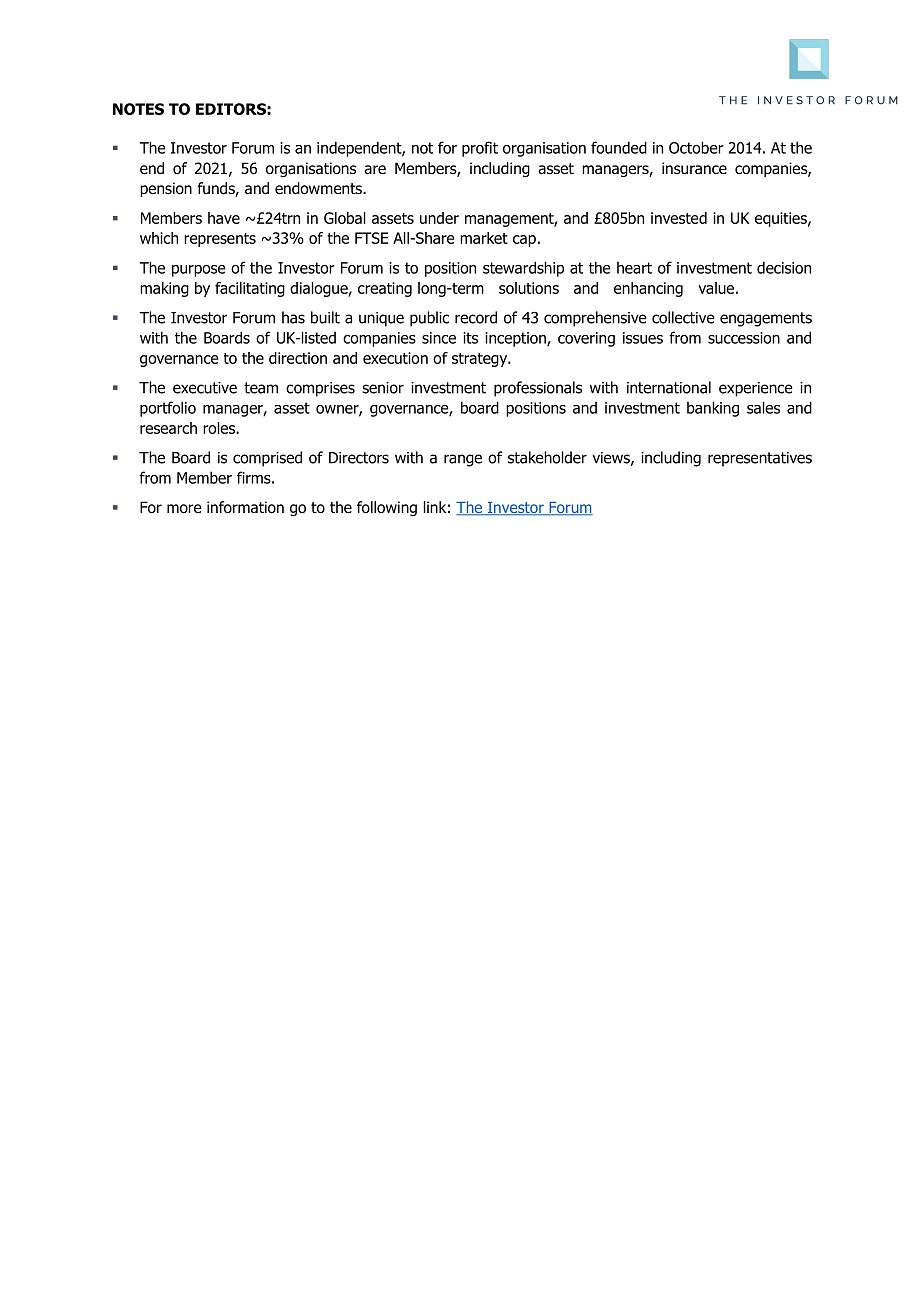 This page has width=924, height=1308. Describe the element at coordinates (480, 149) in the page. I see `profit` at that location.
